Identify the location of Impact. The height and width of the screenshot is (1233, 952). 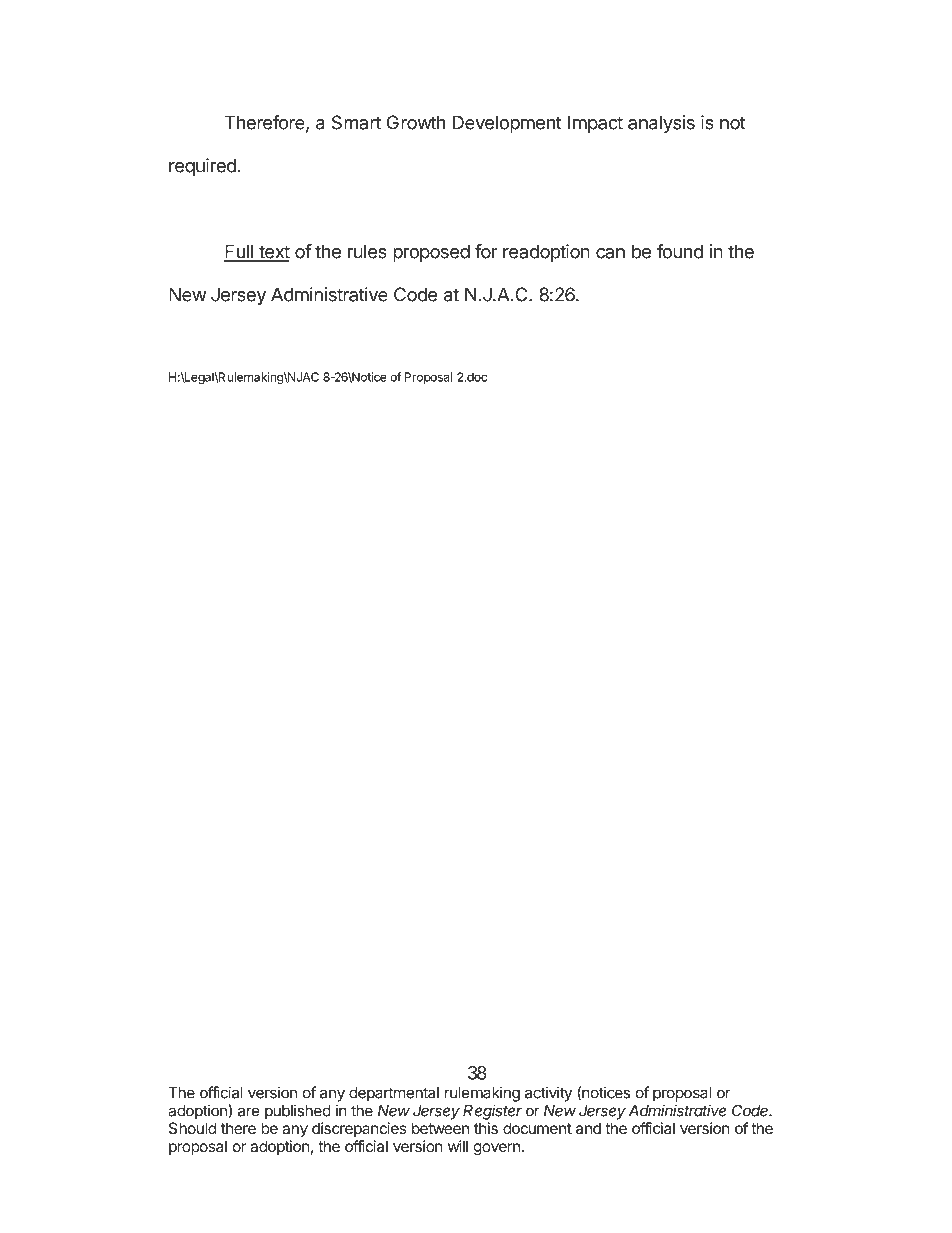
(595, 124).
